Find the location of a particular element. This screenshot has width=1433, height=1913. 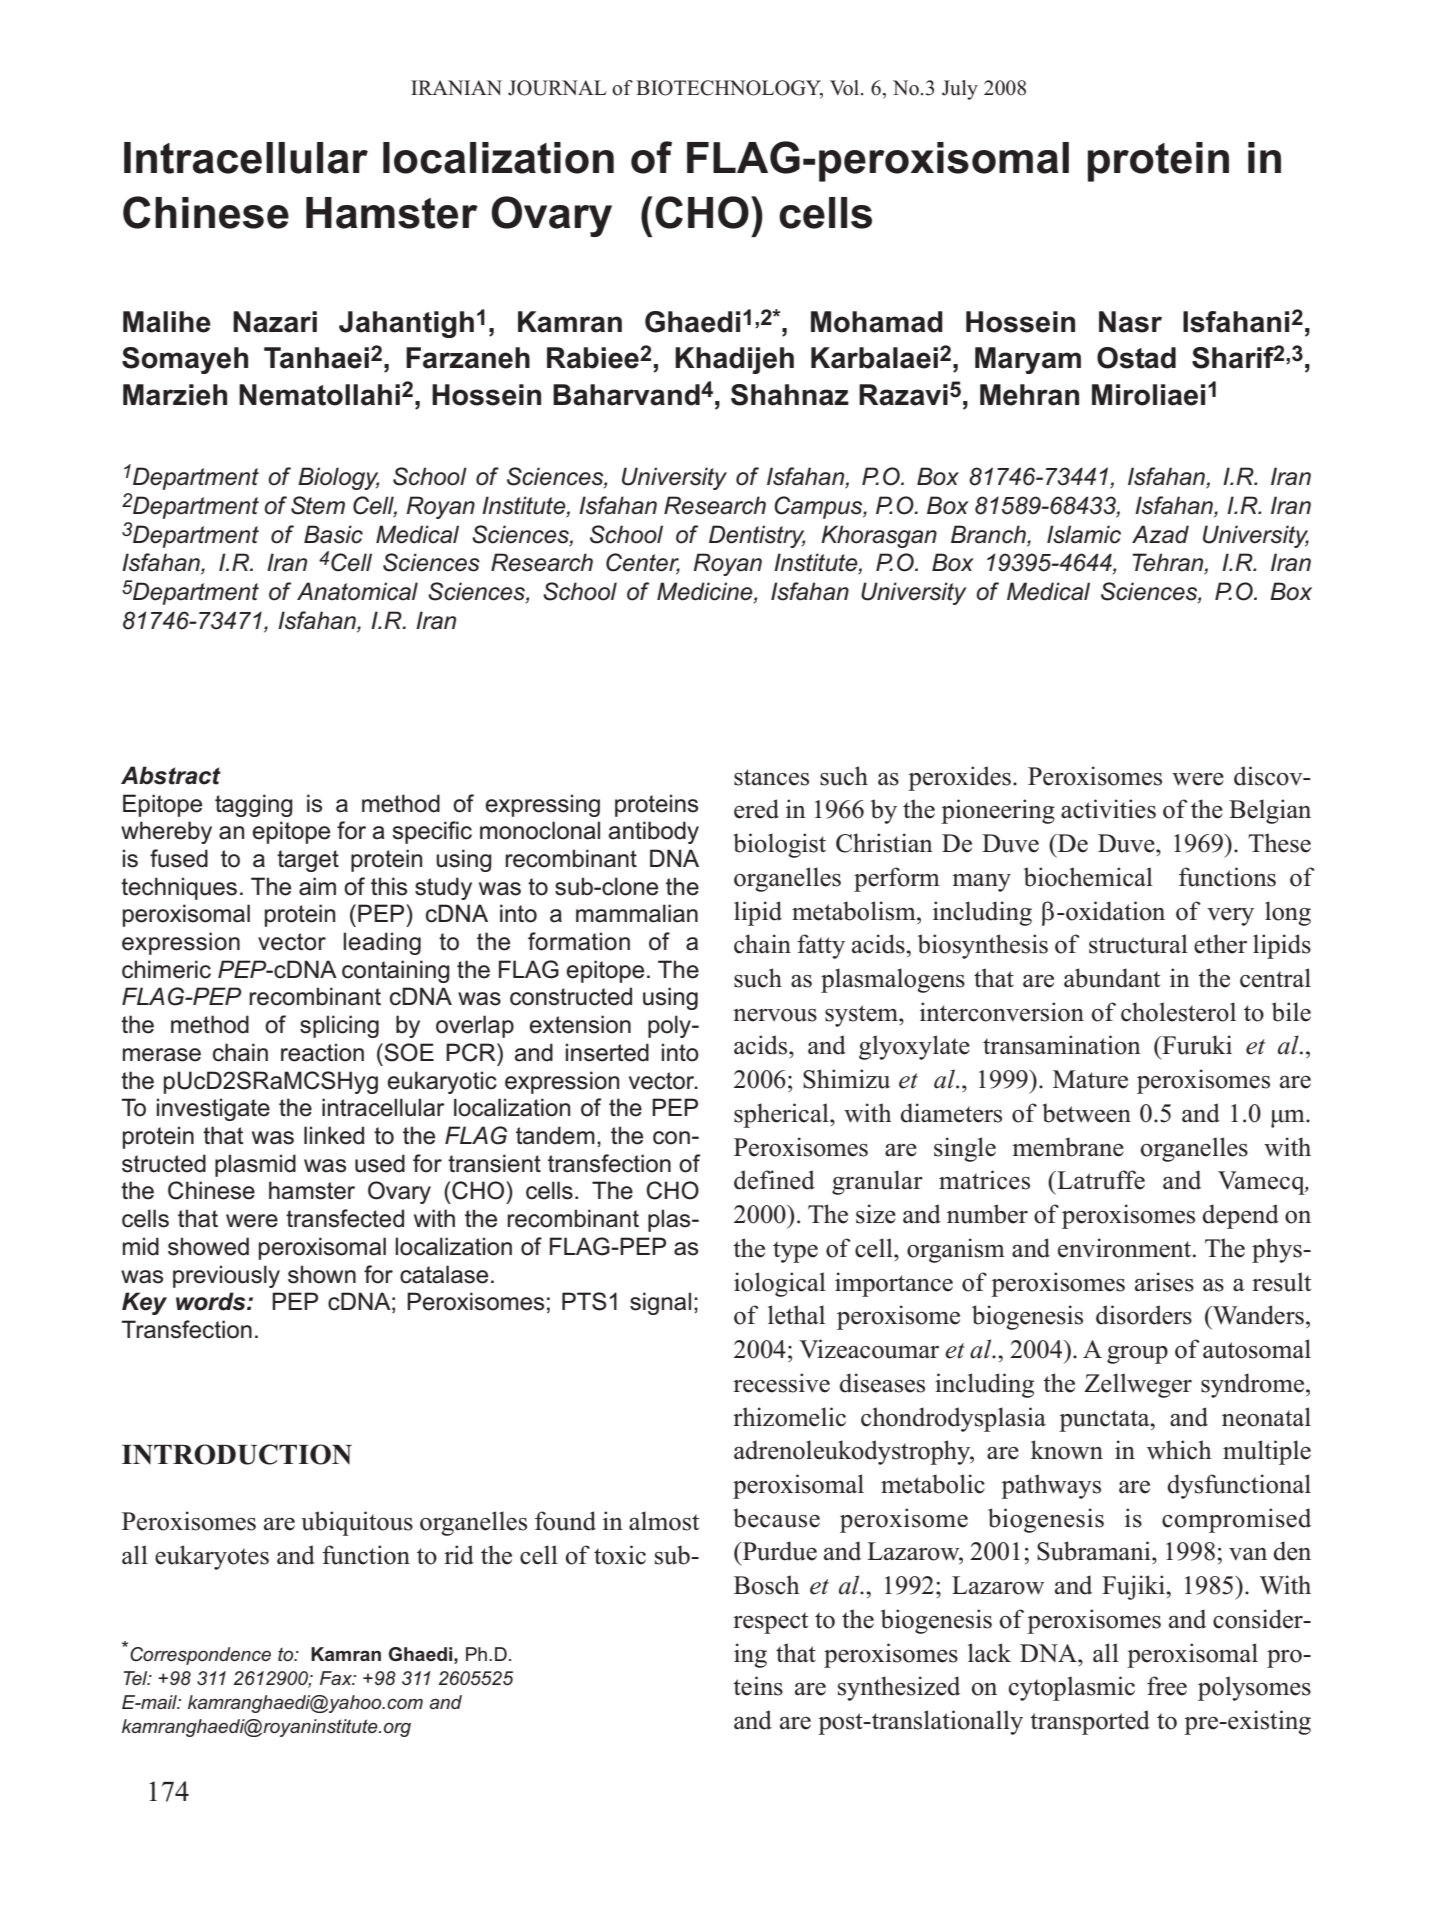

mammalian is located at coordinates (637, 913).
